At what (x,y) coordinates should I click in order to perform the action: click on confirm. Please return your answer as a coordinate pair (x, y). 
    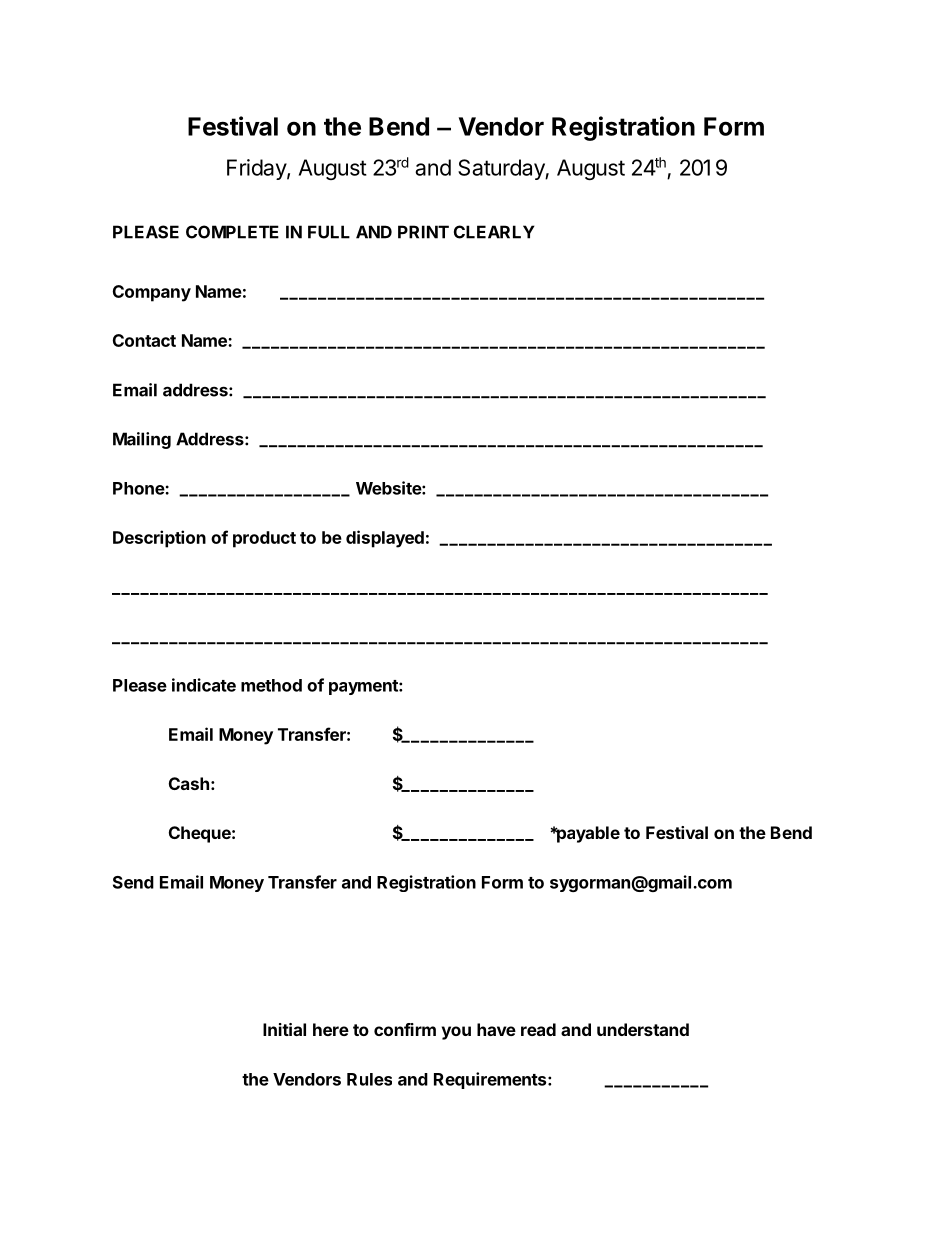
    Looking at the image, I should click on (405, 1029).
